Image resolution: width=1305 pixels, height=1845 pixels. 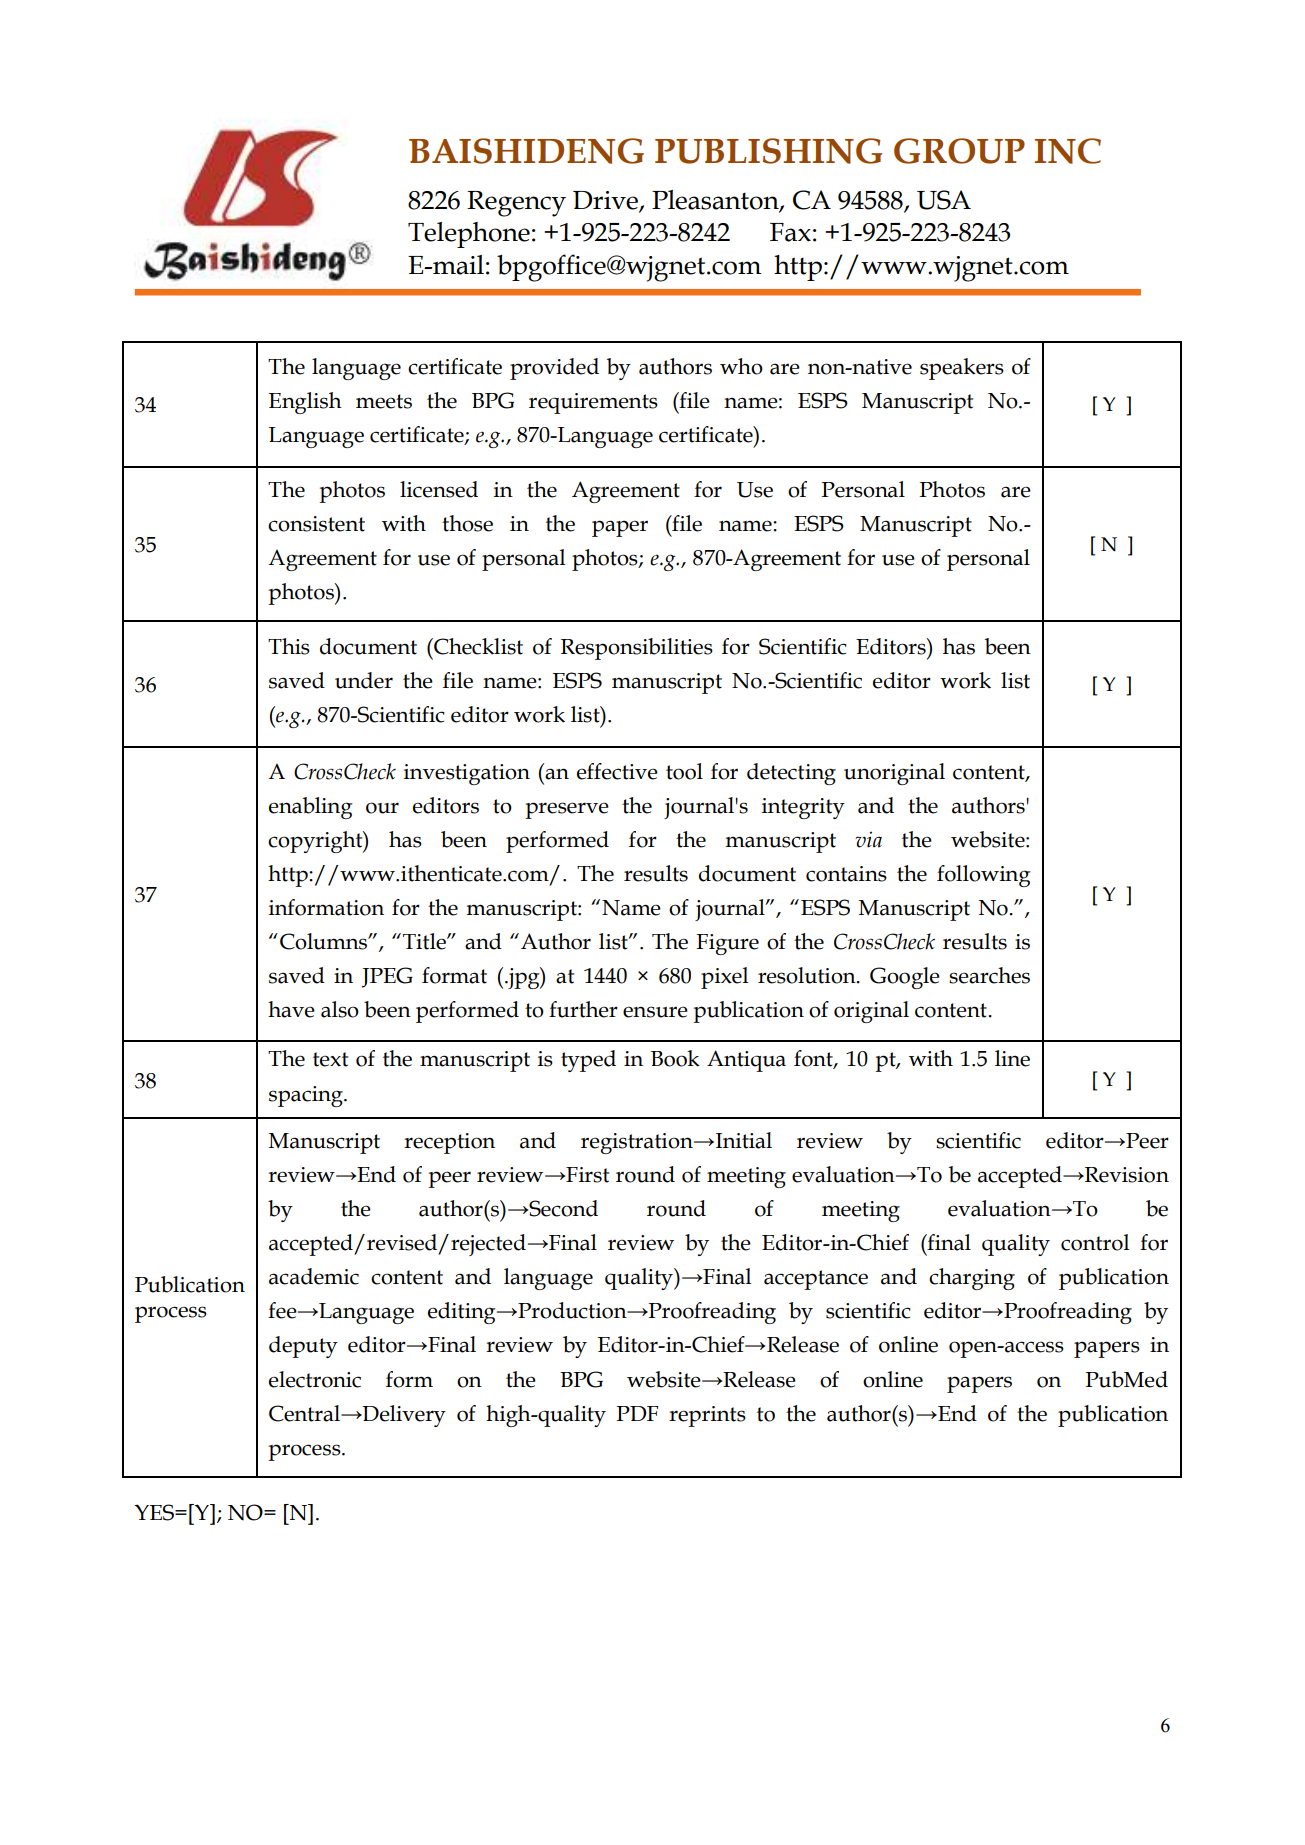 What do you see at coordinates (315, 1379) in the document?
I see `electronic` at bounding box center [315, 1379].
